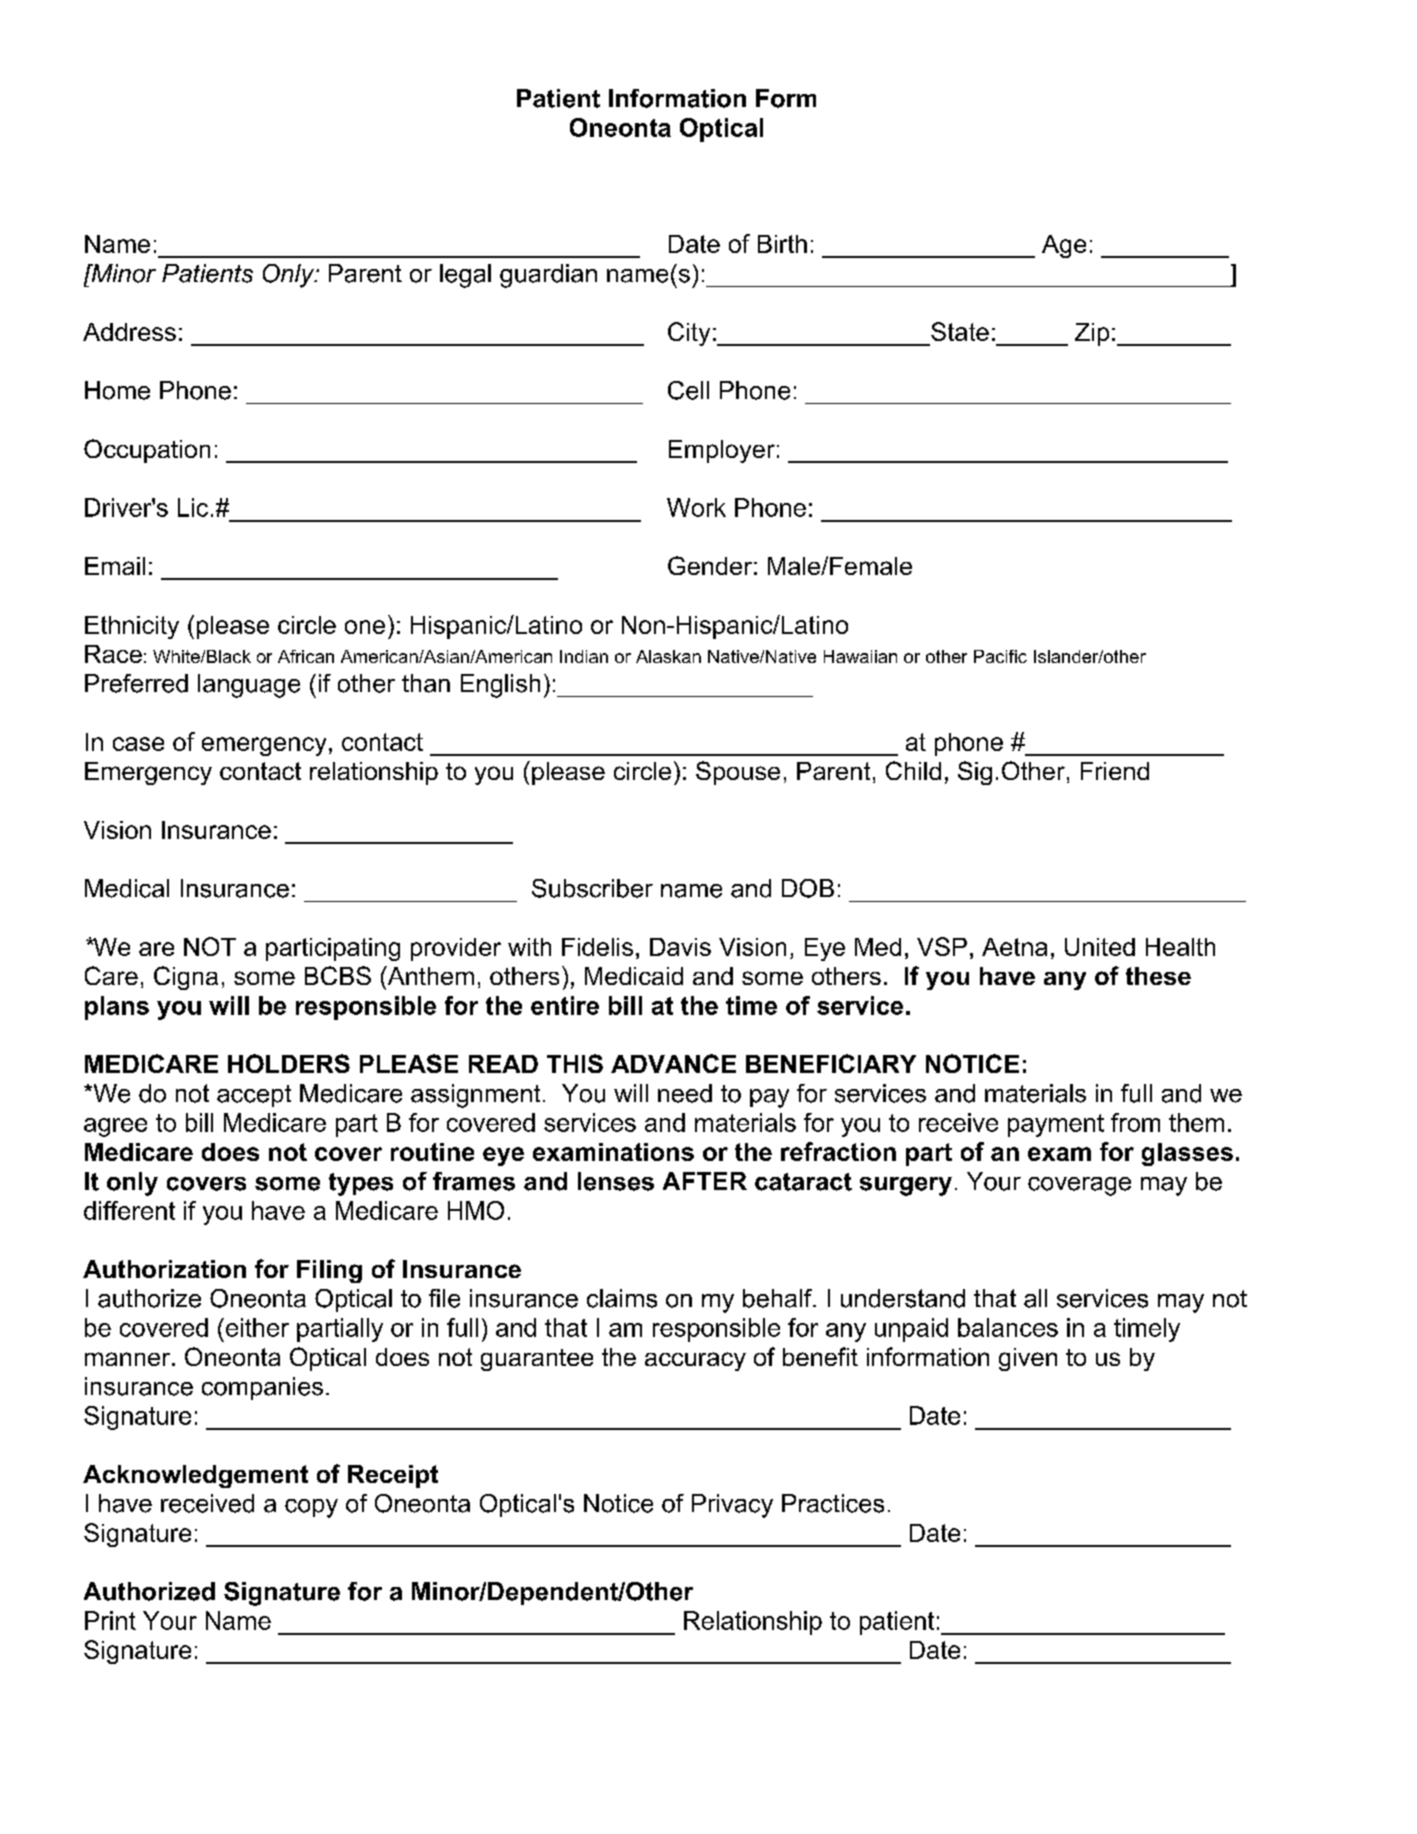  I want to click on Privacy, so click(732, 1506).
